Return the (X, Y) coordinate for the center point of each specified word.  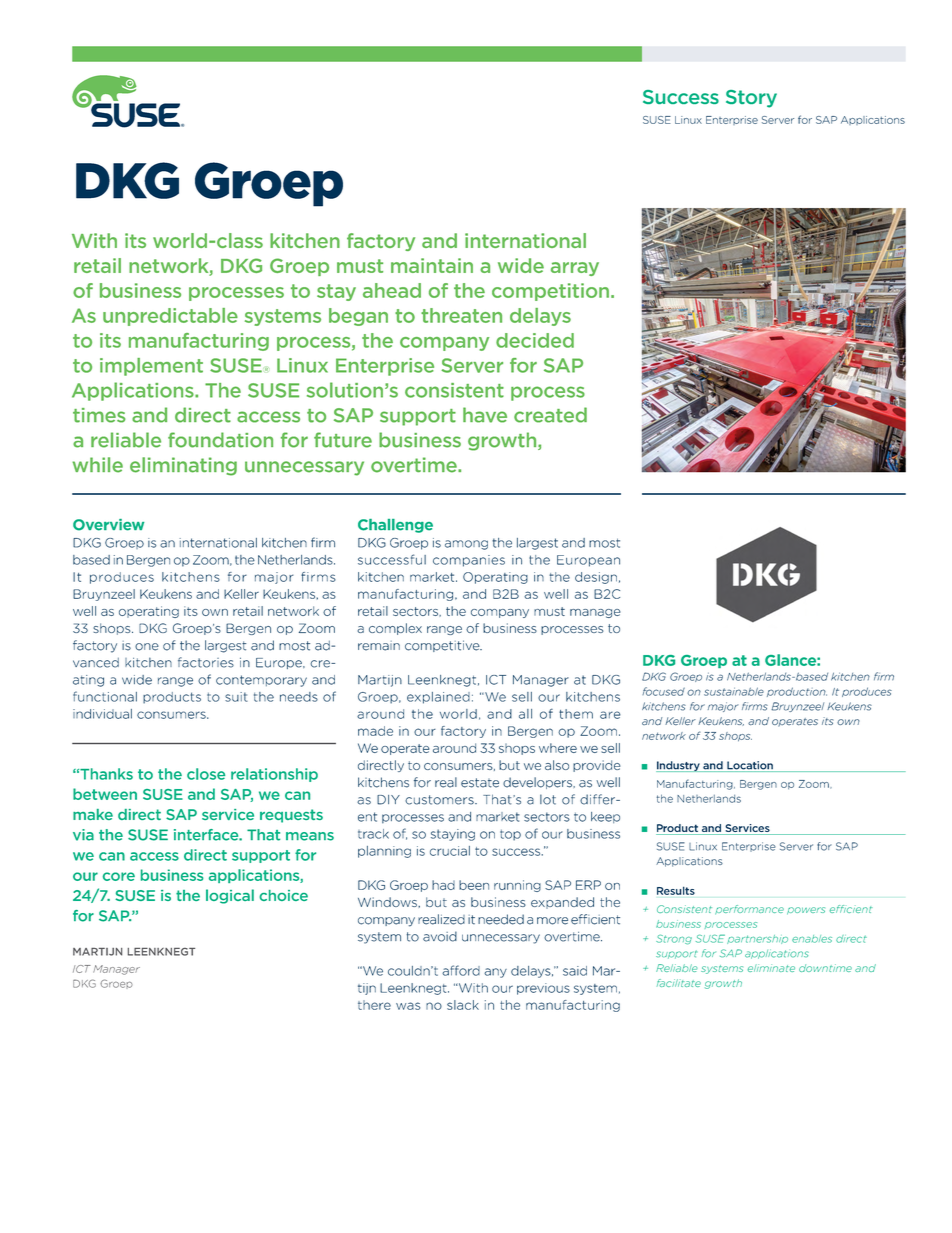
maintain (432, 265)
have (485, 415)
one (147, 647)
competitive (443, 646)
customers (440, 800)
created (550, 415)
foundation (220, 440)
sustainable (734, 691)
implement (151, 367)
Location (750, 766)
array (575, 269)
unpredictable (170, 317)
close (206, 774)
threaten (461, 315)
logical (230, 896)
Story (751, 99)
